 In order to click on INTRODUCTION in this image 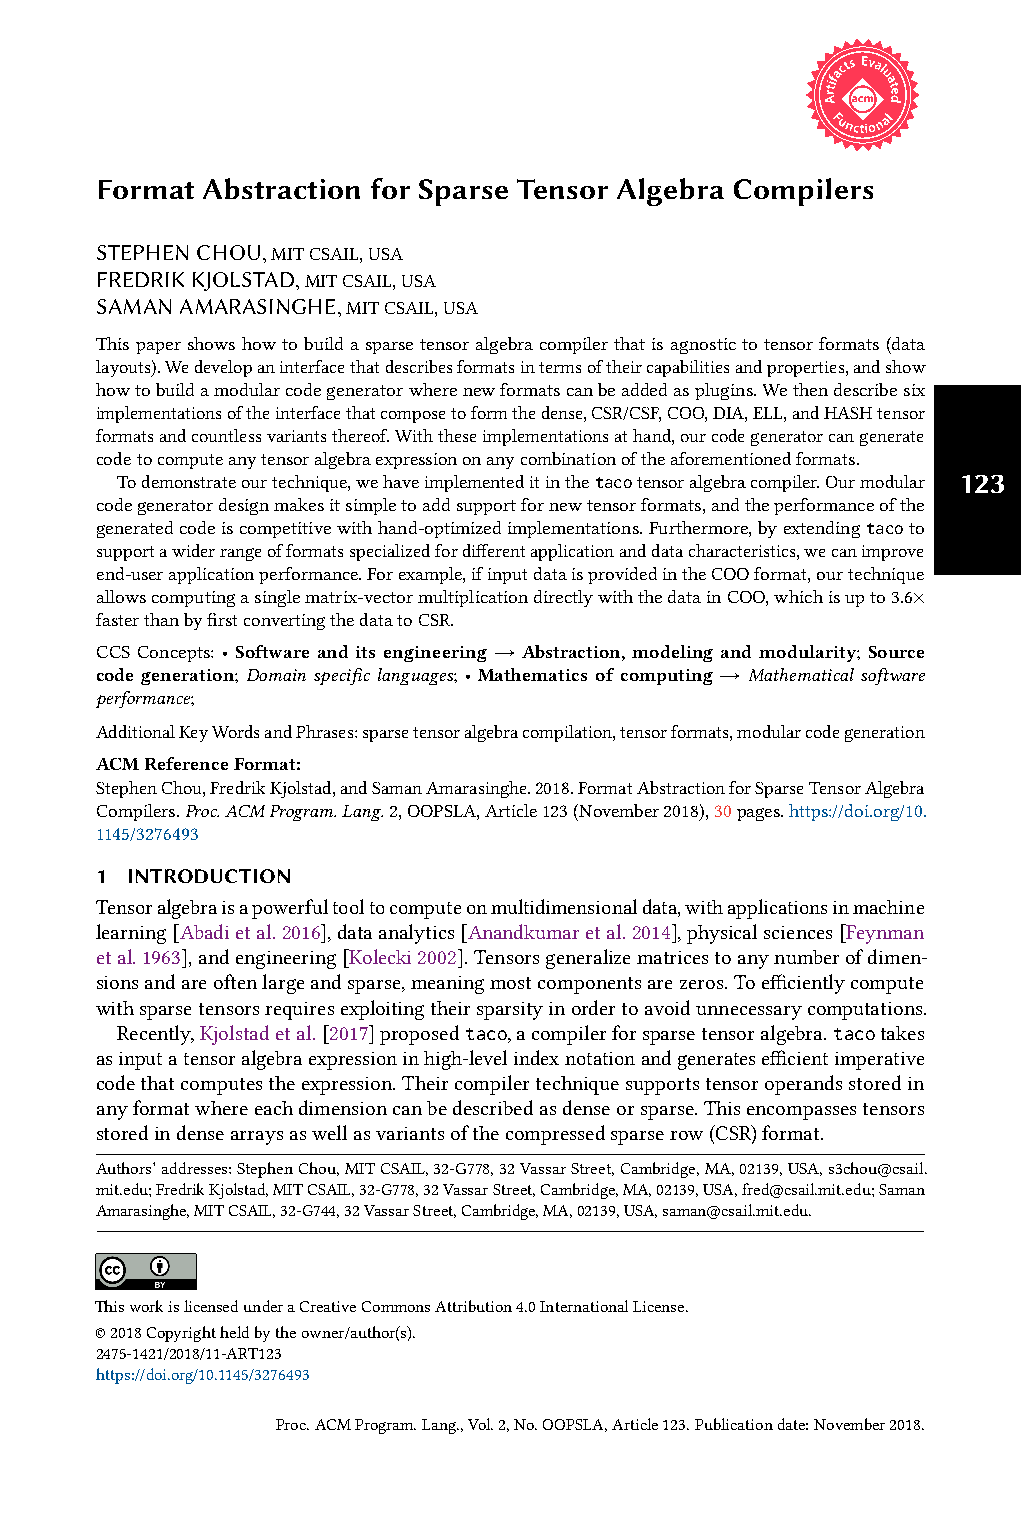, I will do `click(209, 876)`.
